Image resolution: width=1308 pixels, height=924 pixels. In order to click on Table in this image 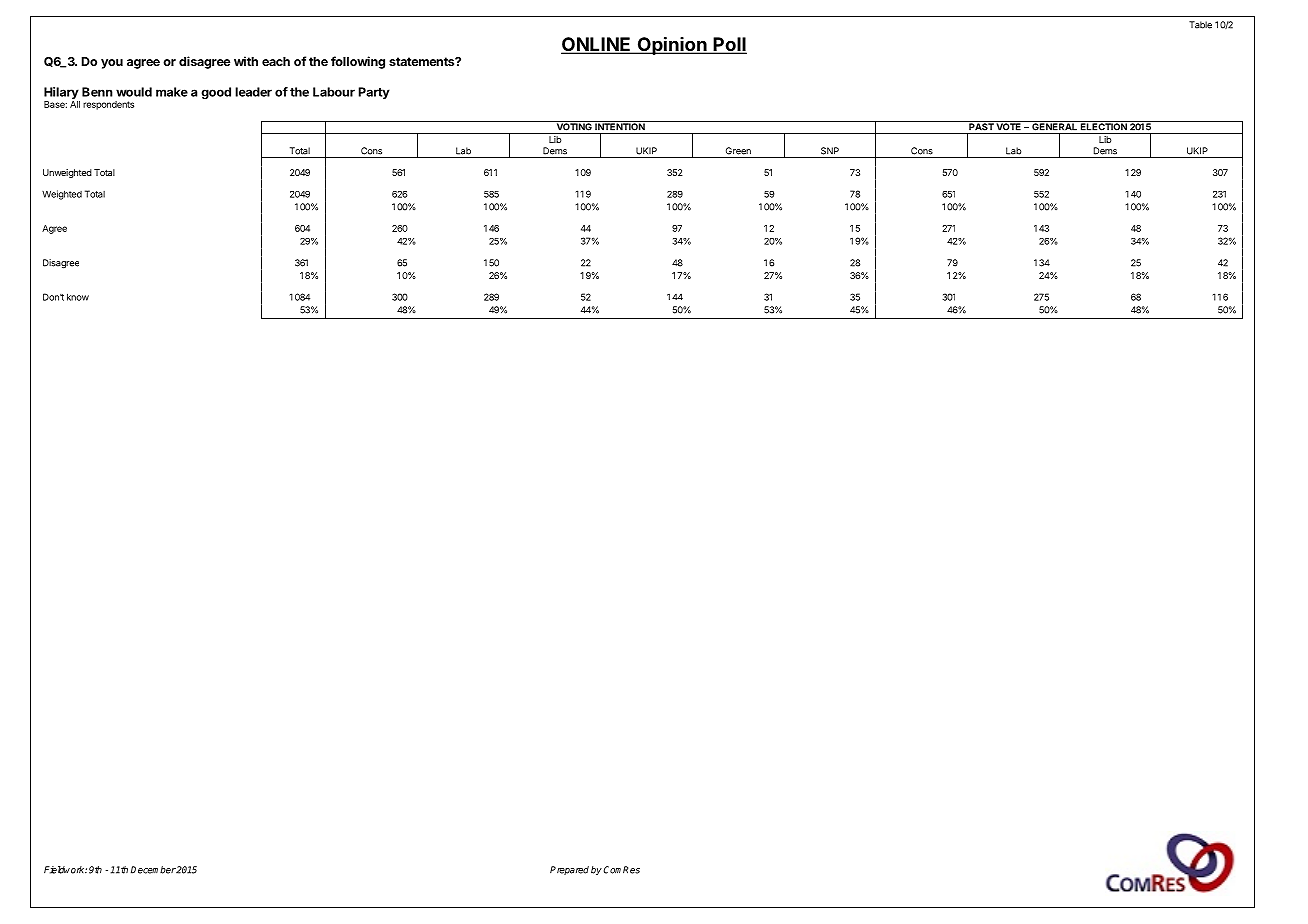, I will do `click(1200, 25)`.
